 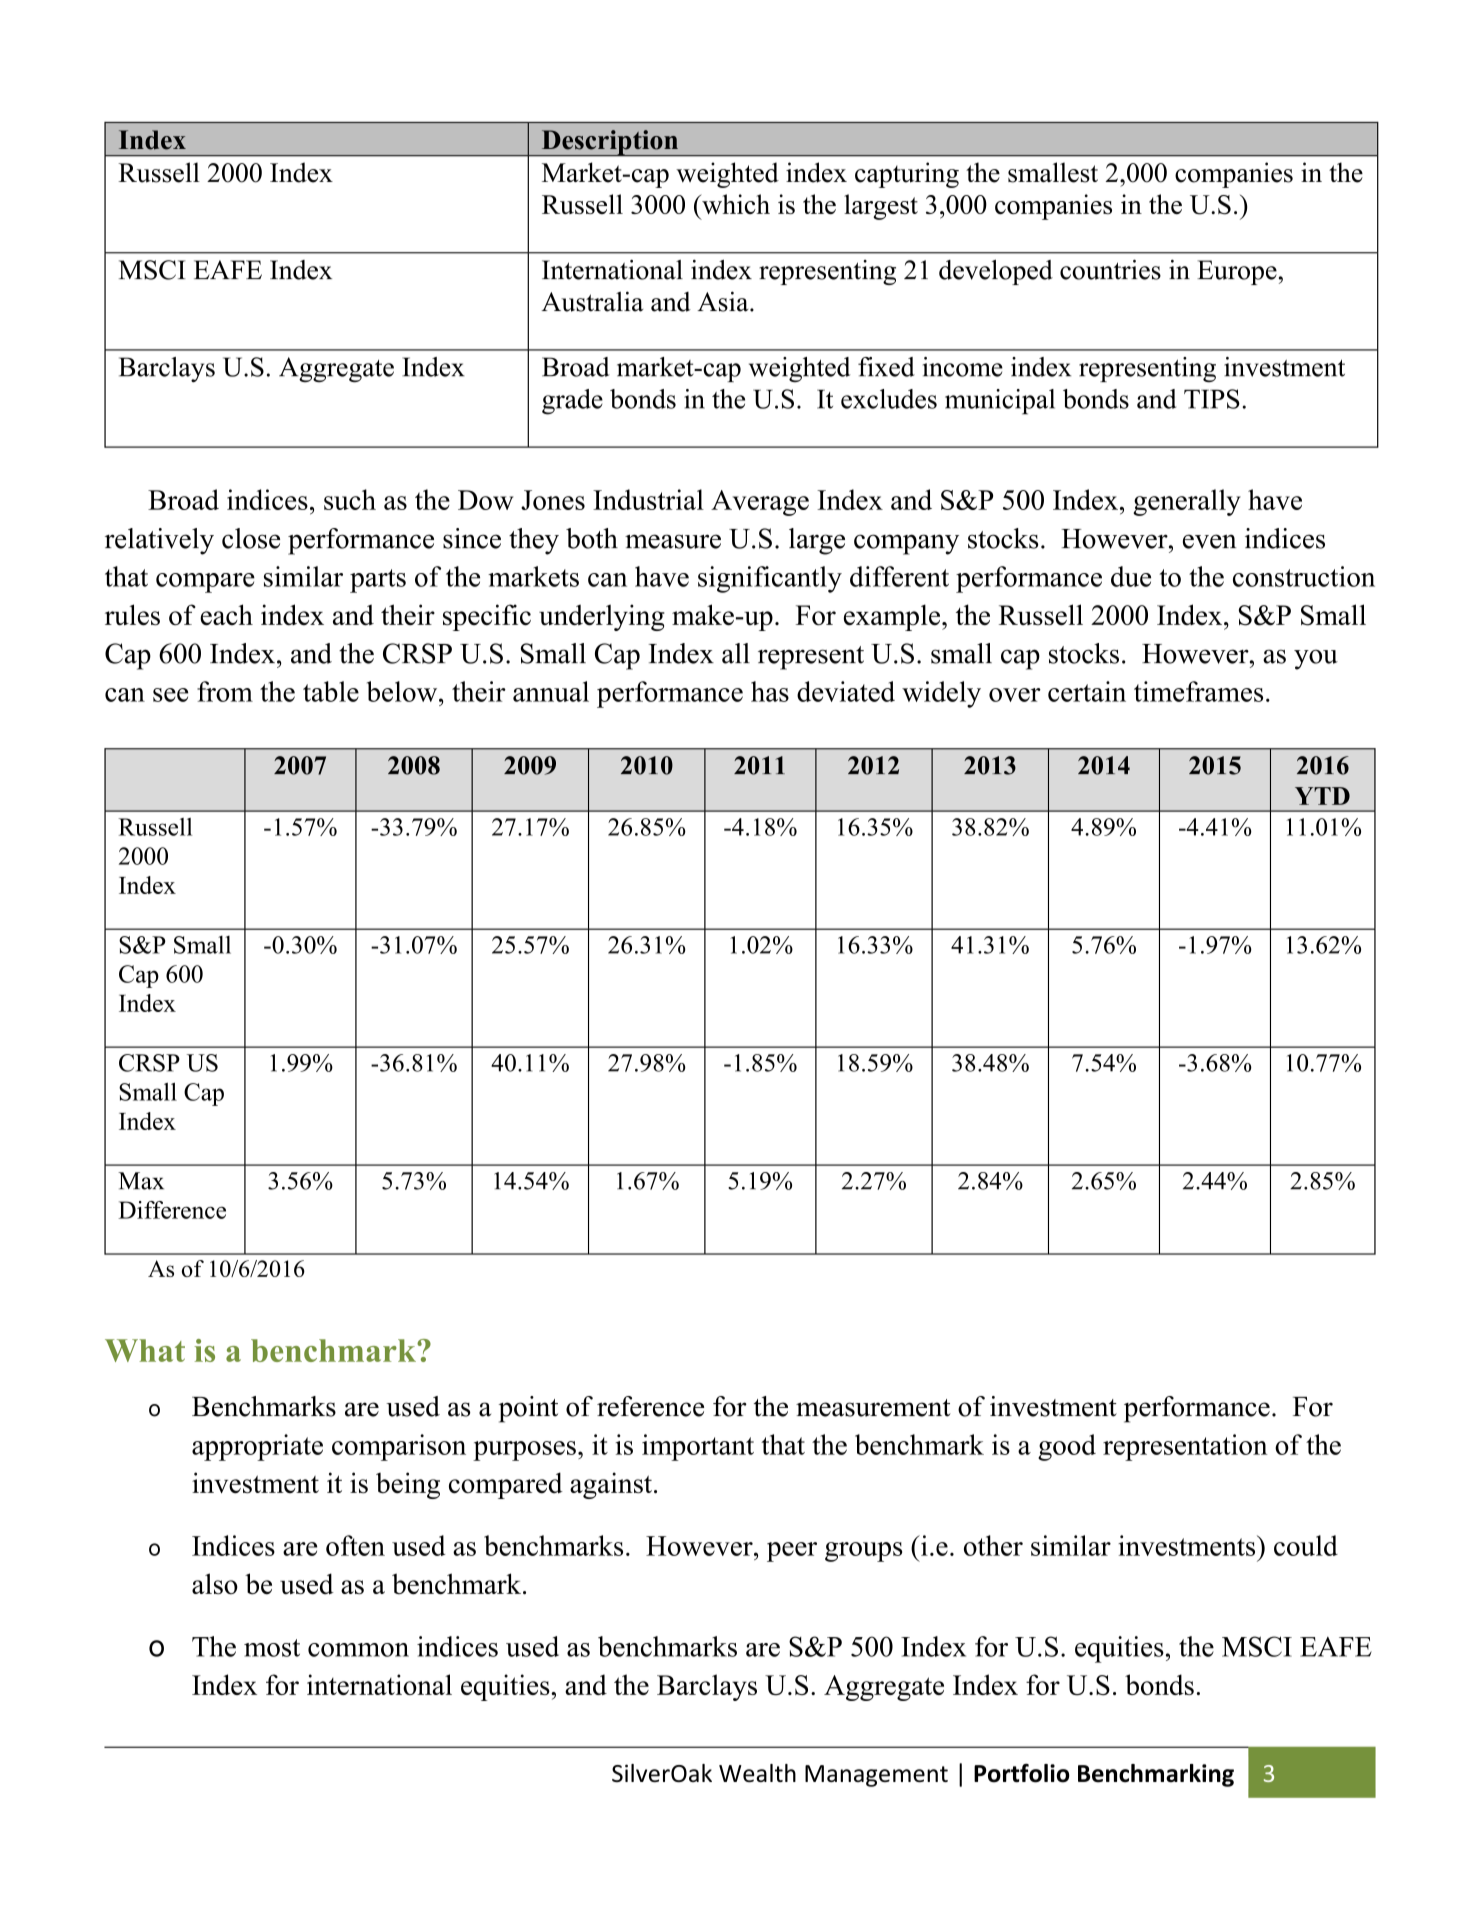 I want to click on has, so click(x=770, y=691).
